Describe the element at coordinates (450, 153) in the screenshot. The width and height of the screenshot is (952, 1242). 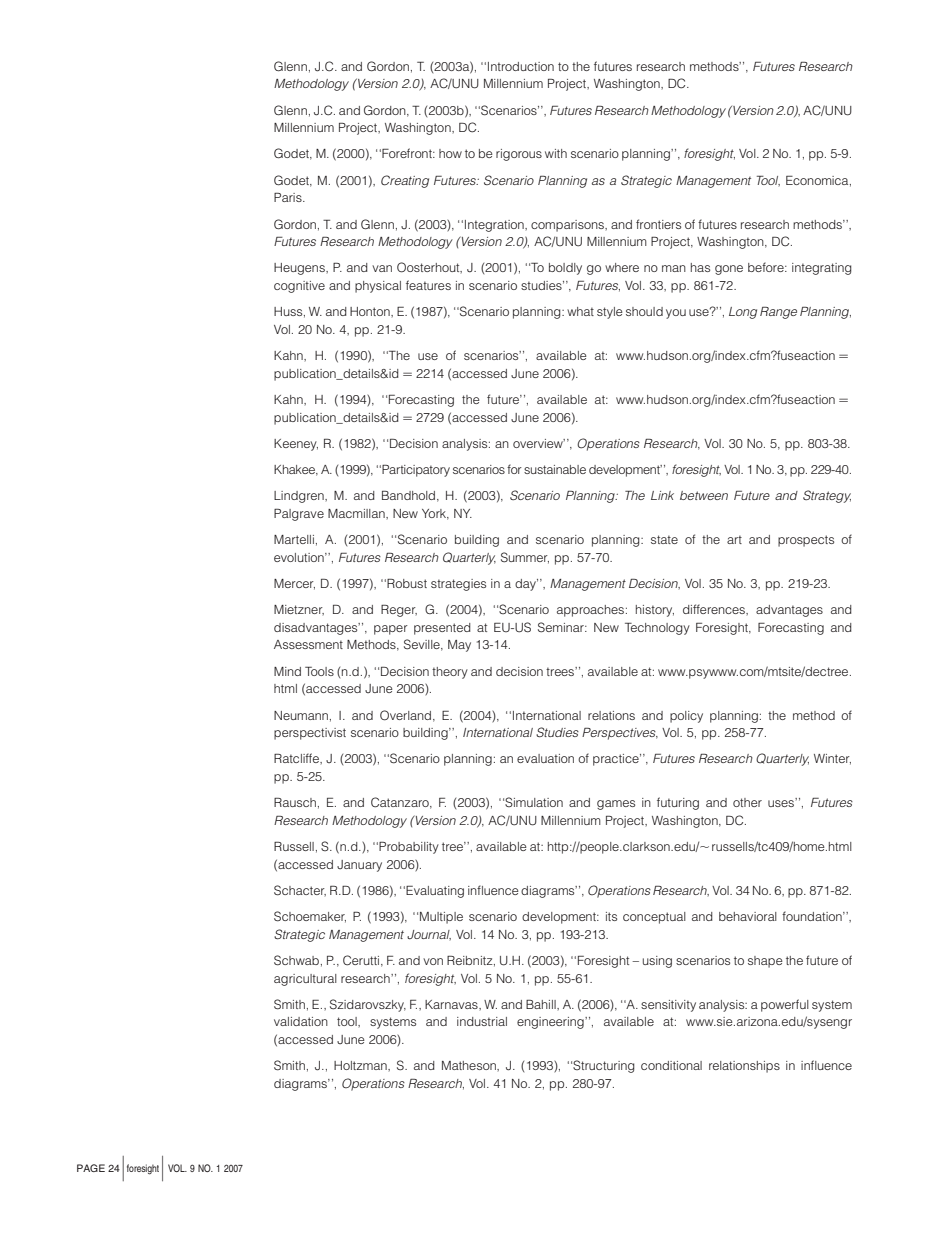
I see `how` at that location.
